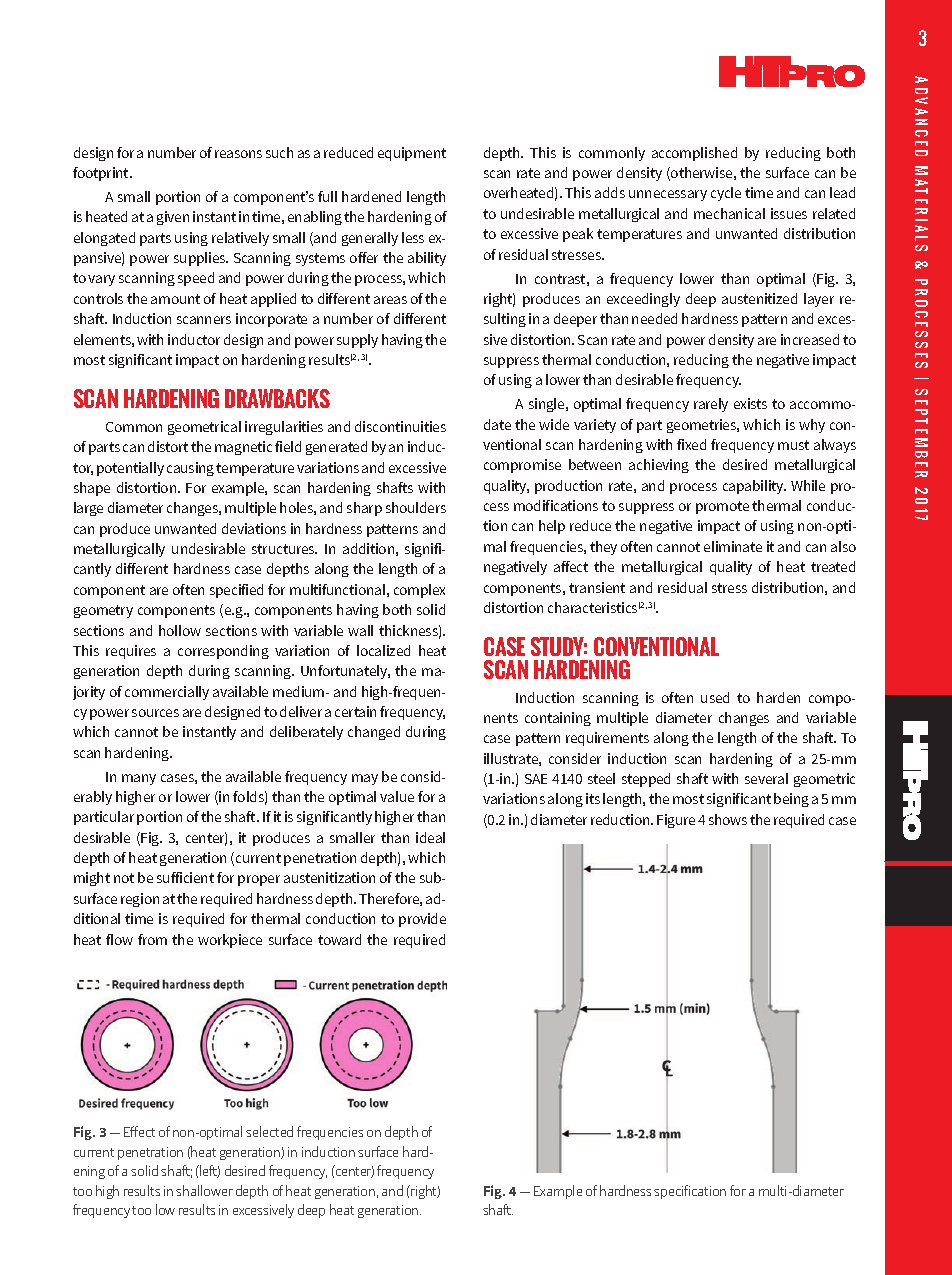 The width and height of the screenshot is (952, 1275). I want to click on many, so click(139, 779).
